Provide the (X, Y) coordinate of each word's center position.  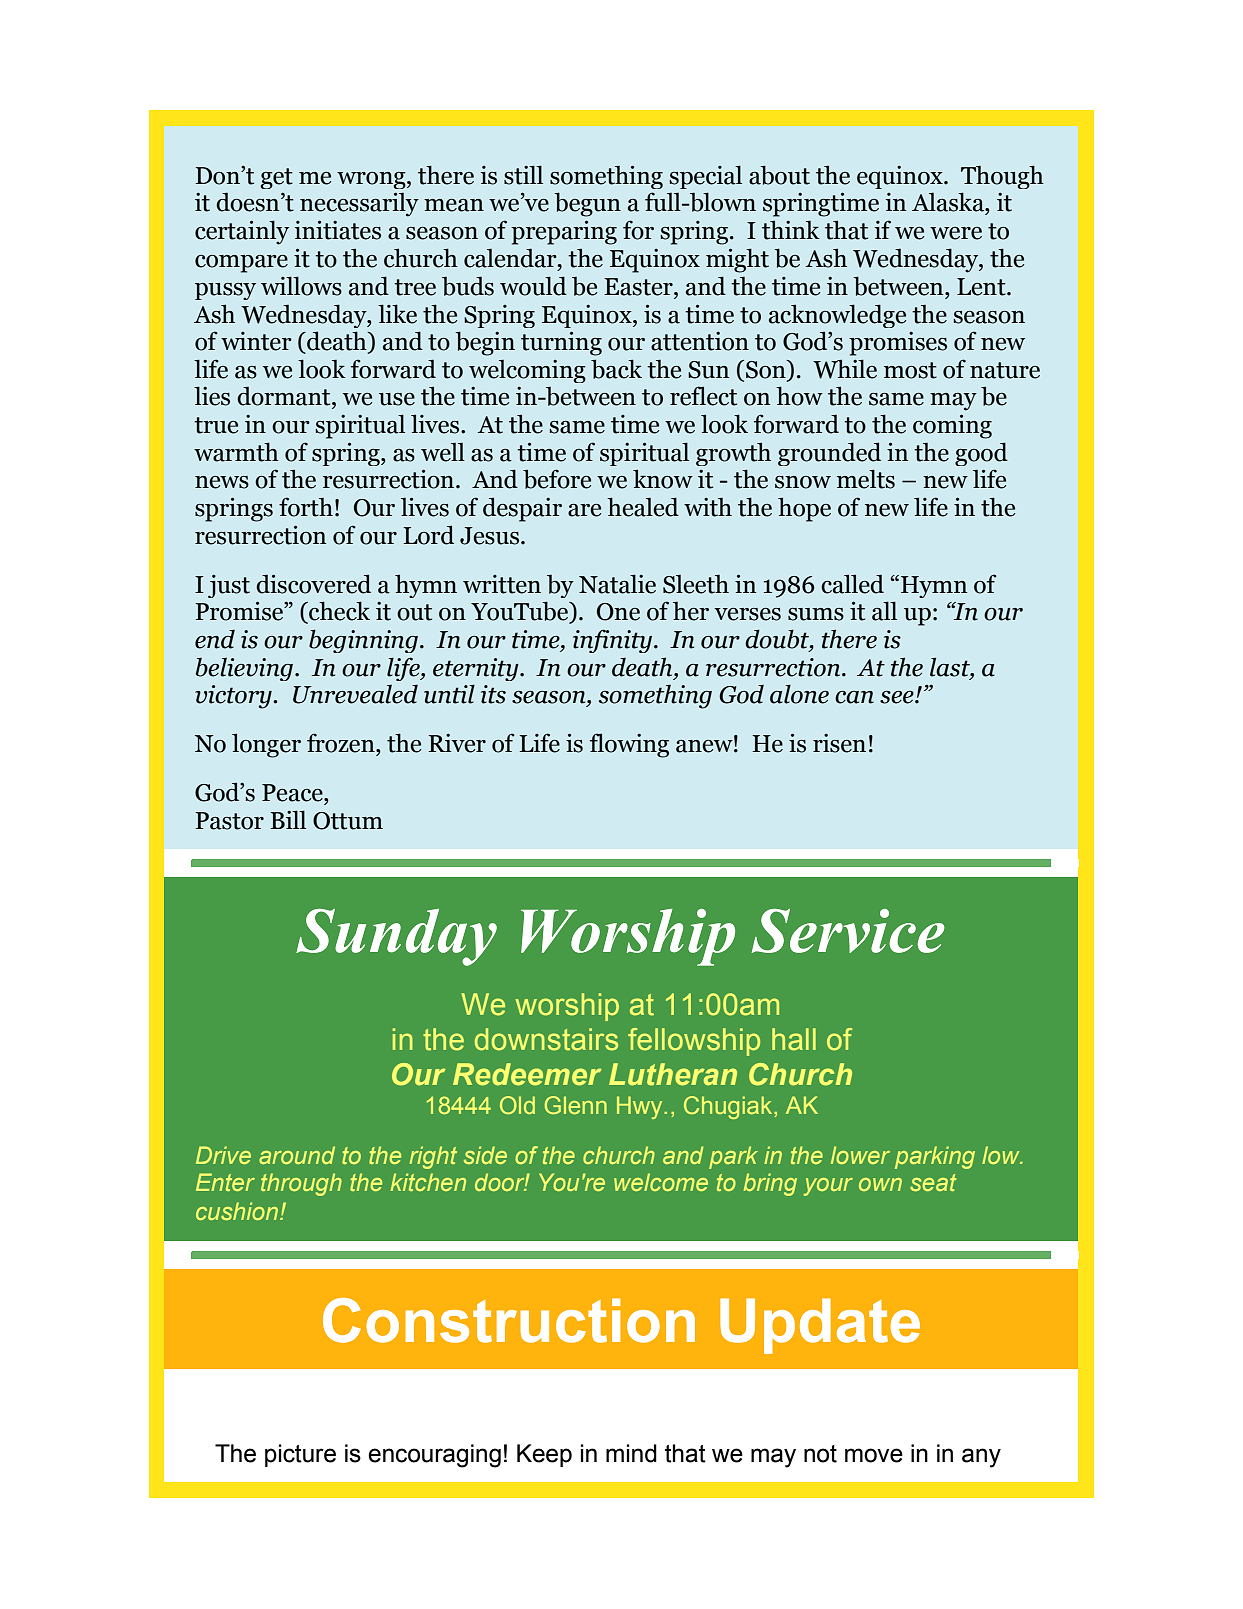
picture (300, 1455)
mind (631, 1453)
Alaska (949, 202)
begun (587, 204)
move (874, 1455)
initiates (338, 230)
